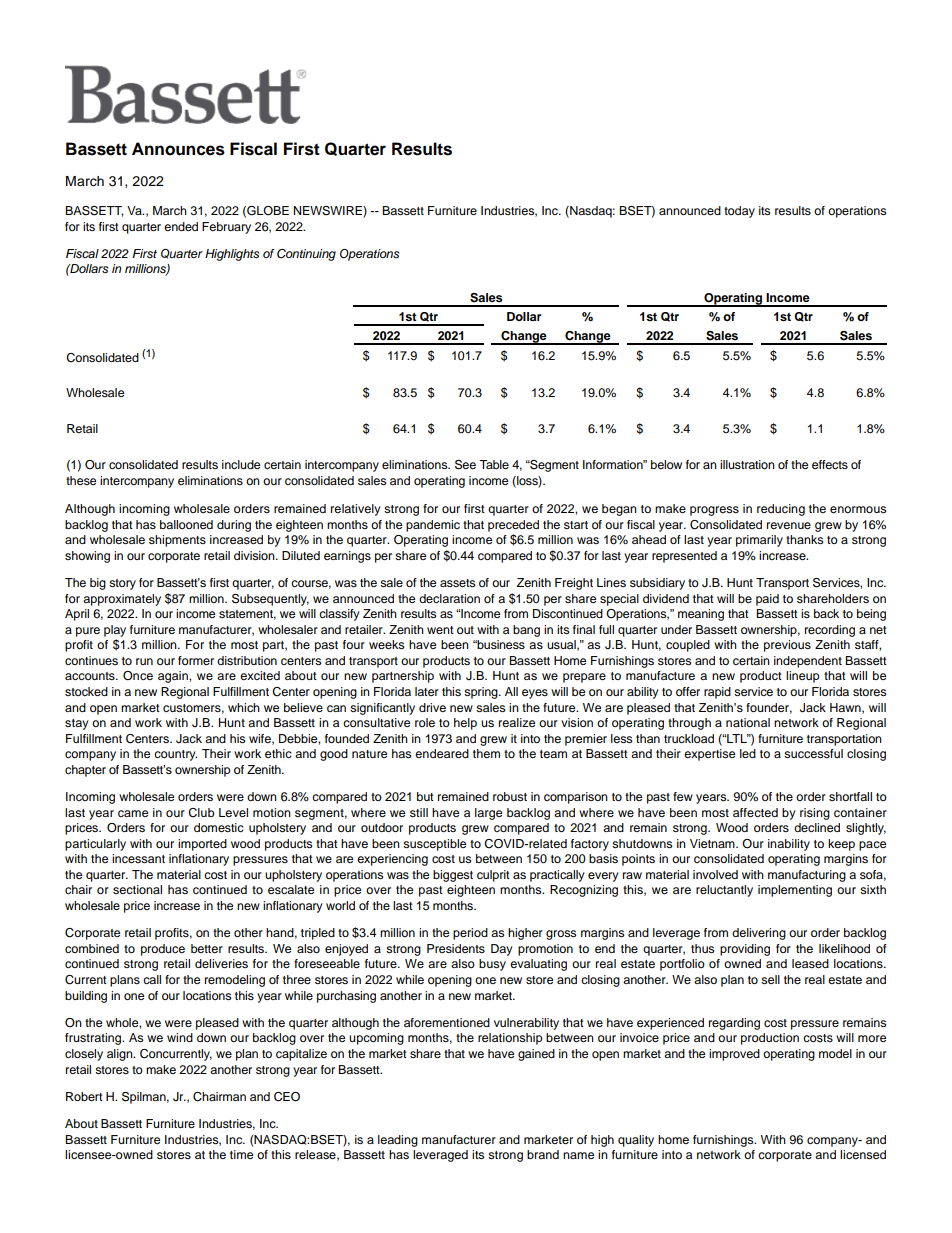  Describe the element at coordinates (494, 464) in the image. I see `Table` at that location.
